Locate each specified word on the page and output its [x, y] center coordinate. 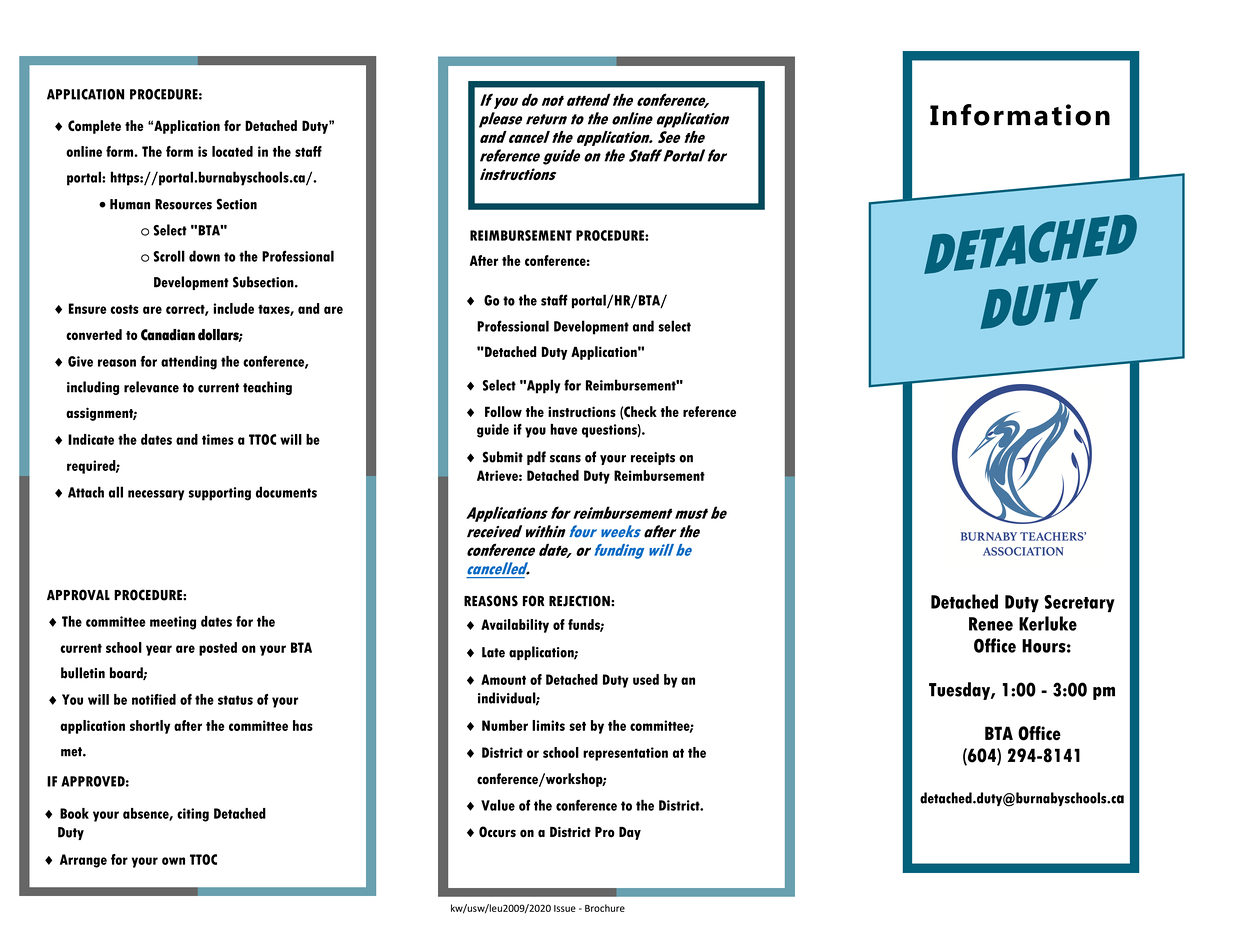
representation [625, 754]
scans [565, 459]
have [564, 429]
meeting [173, 623]
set [577, 726]
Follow [503, 411]
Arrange [83, 861]
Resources [183, 204]
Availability [515, 626]
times [218, 439]
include [233, 308]
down [204, 256]
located [232, 151]
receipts [653, 458]
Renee [991, 624]
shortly [150, 727]
